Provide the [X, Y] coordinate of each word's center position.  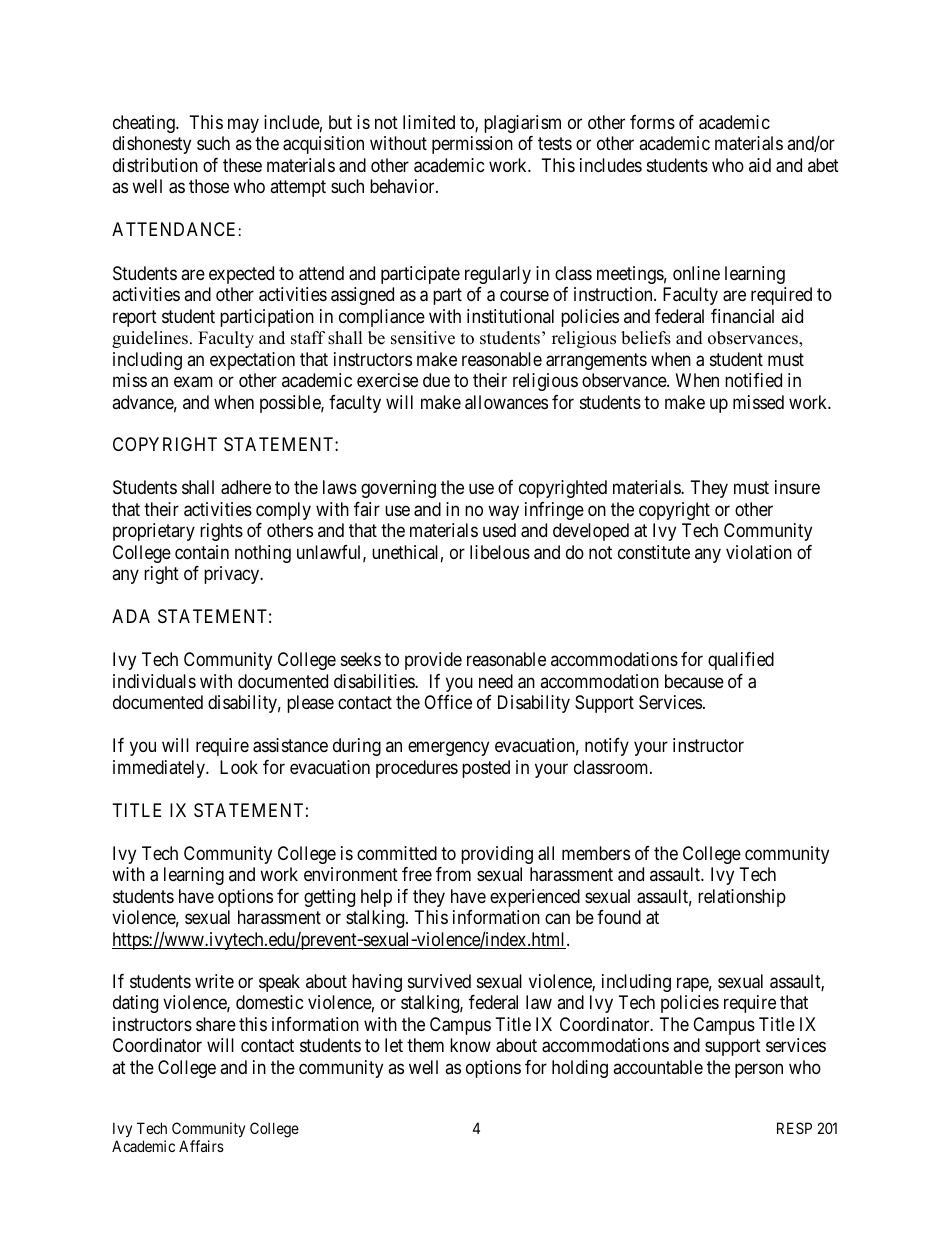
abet [823, 165]
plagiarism [522, 124]
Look [239, 767]
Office [448, 702]
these [242, 165]
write [214, 981]
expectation [252, 361]
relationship [742, 898]
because [694, 681]
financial [742, 316]
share [216, 1024]
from [453, 874]
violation [759, 552]
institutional [510, 316]
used [499, 530]
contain [202, 552]
